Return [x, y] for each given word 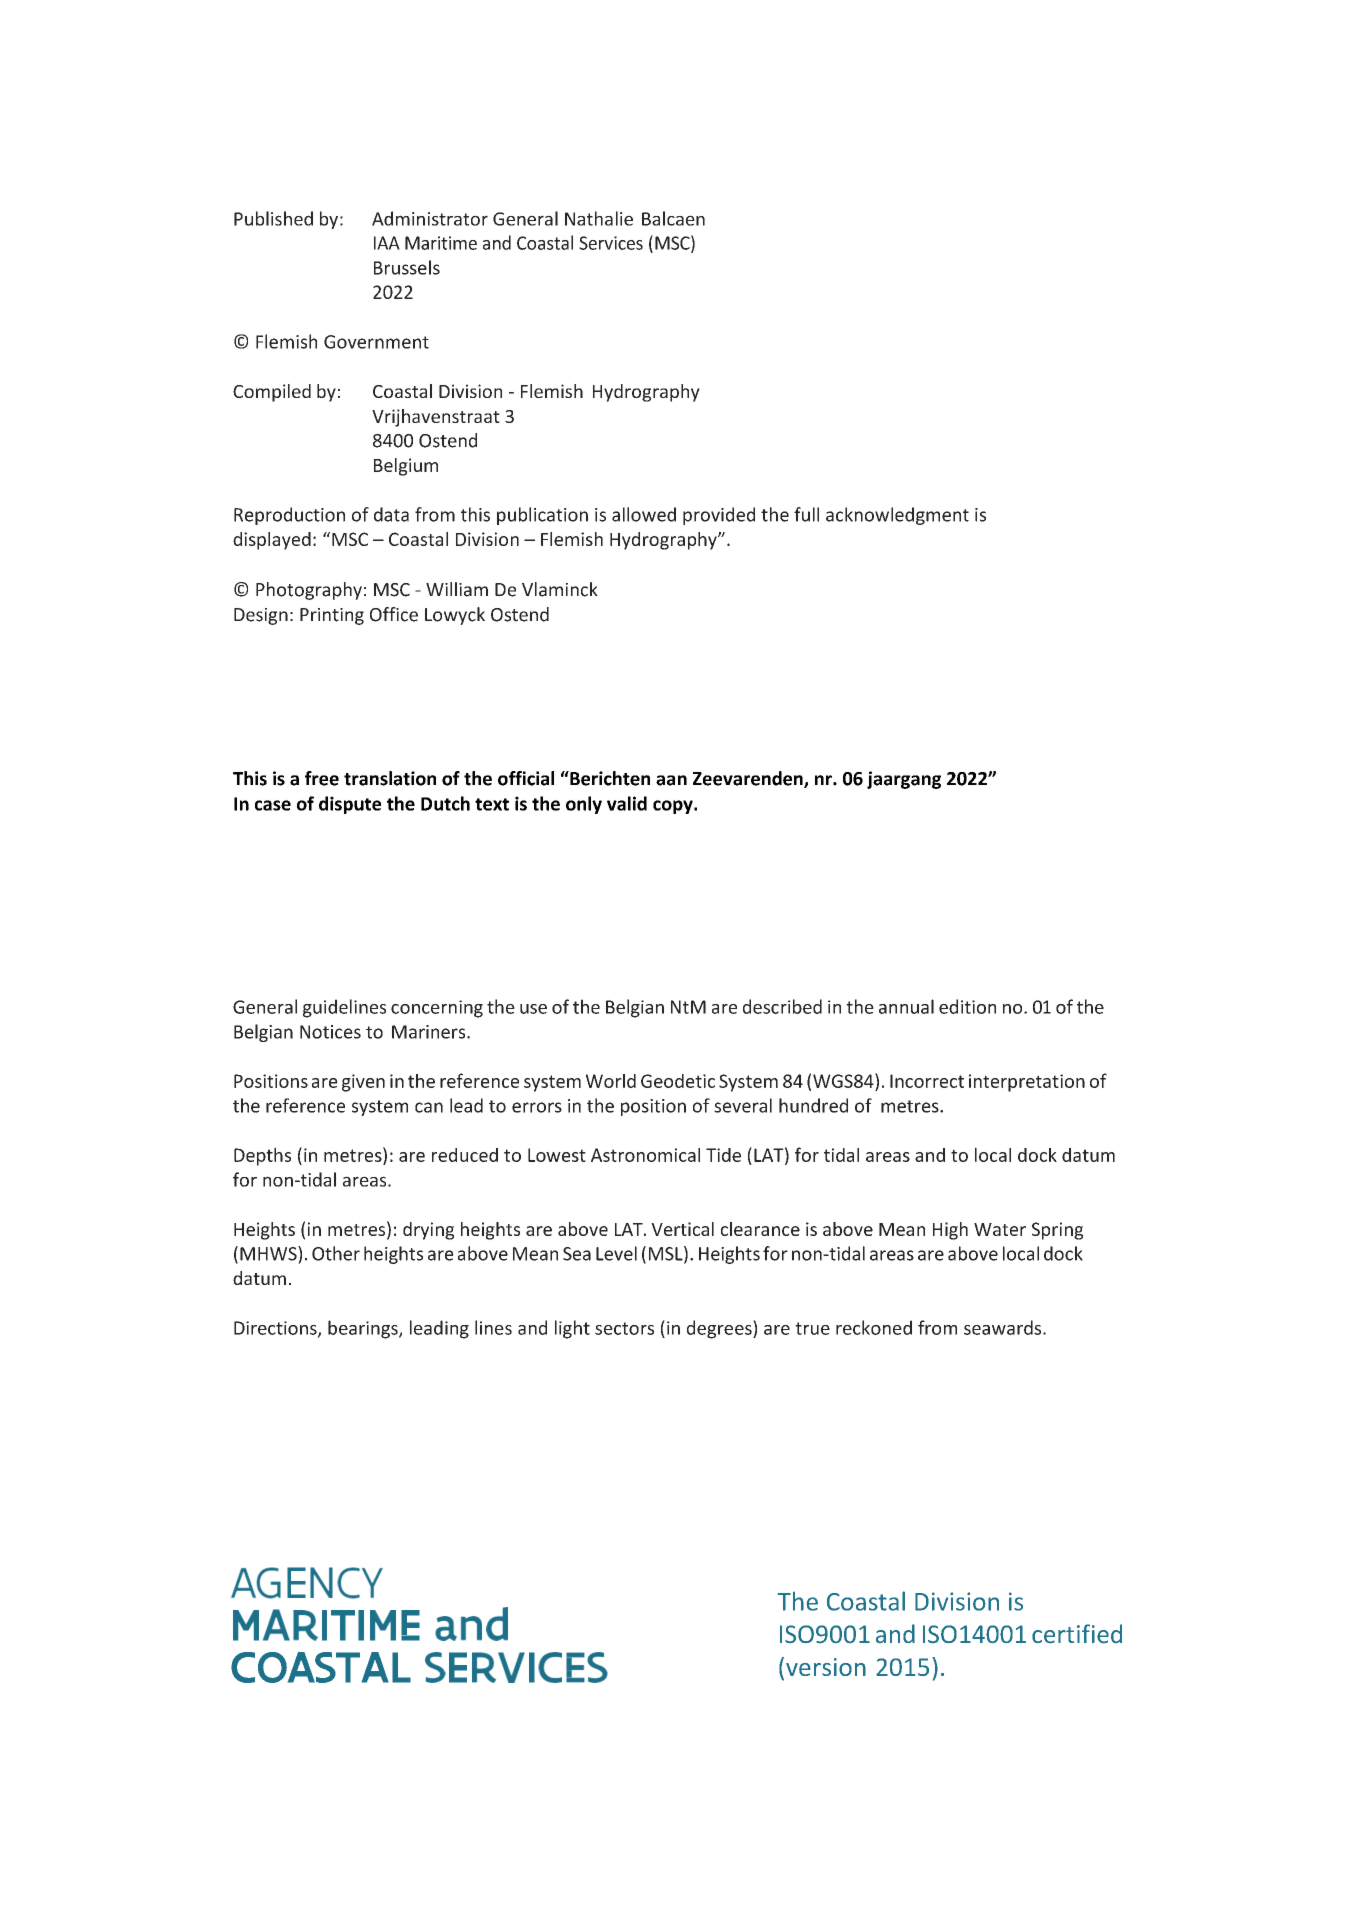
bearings [364, 1329]
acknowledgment [897, 516]
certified [1077, 1634]
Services [611, 243]
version [826, 1667]
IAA [387, 243]
